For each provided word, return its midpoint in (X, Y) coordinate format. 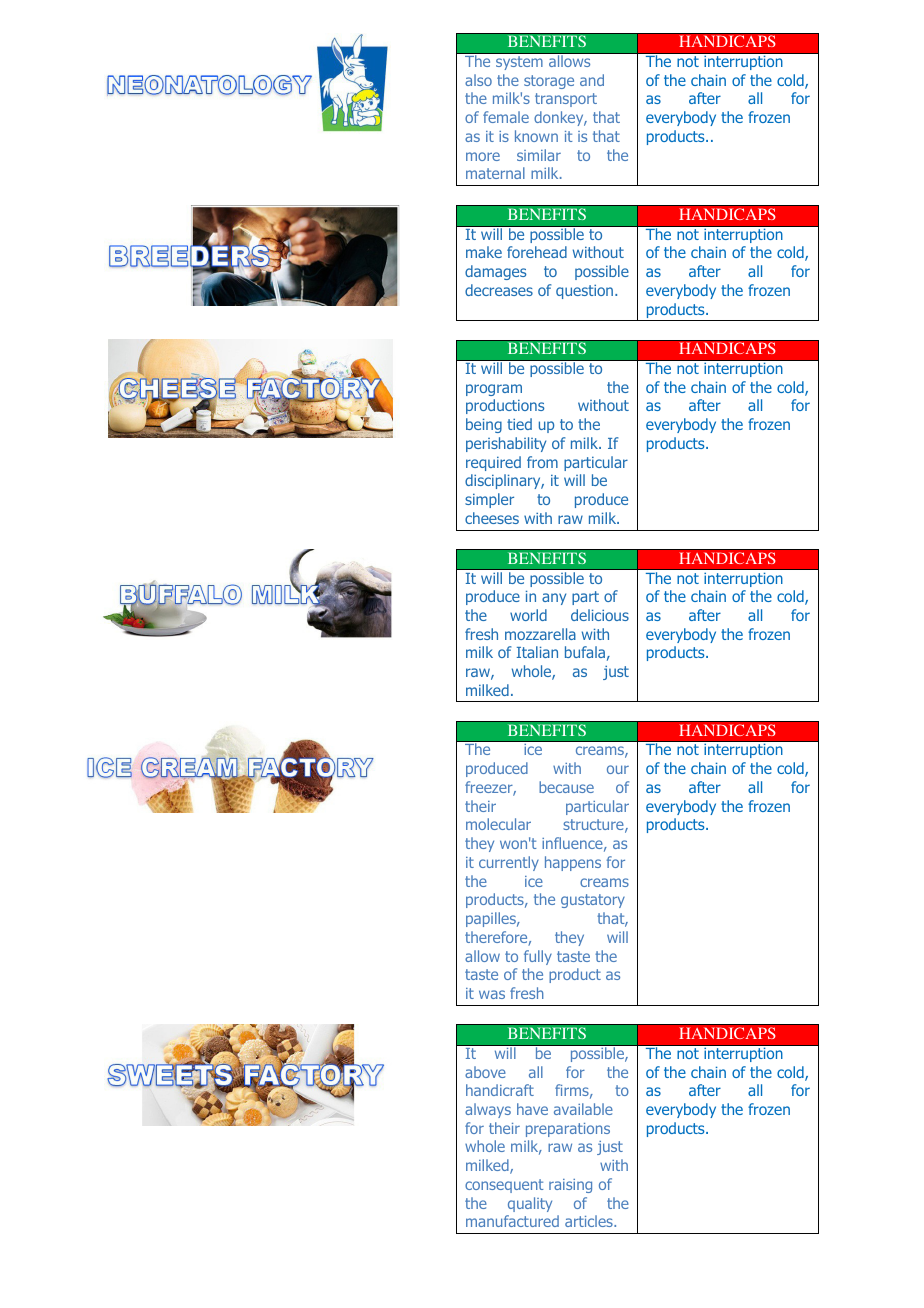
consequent (504, 1186)
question (586, 291)
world (528, 615)
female (506, 117)
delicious (600, 615)
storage (549, 82)
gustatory (593, 901)
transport (566, 100)
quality (530, 1204)
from (542, 462)
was (492, 994)
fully (538, 957)
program (494, 390)
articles (590, 1221)
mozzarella (540, 634)
